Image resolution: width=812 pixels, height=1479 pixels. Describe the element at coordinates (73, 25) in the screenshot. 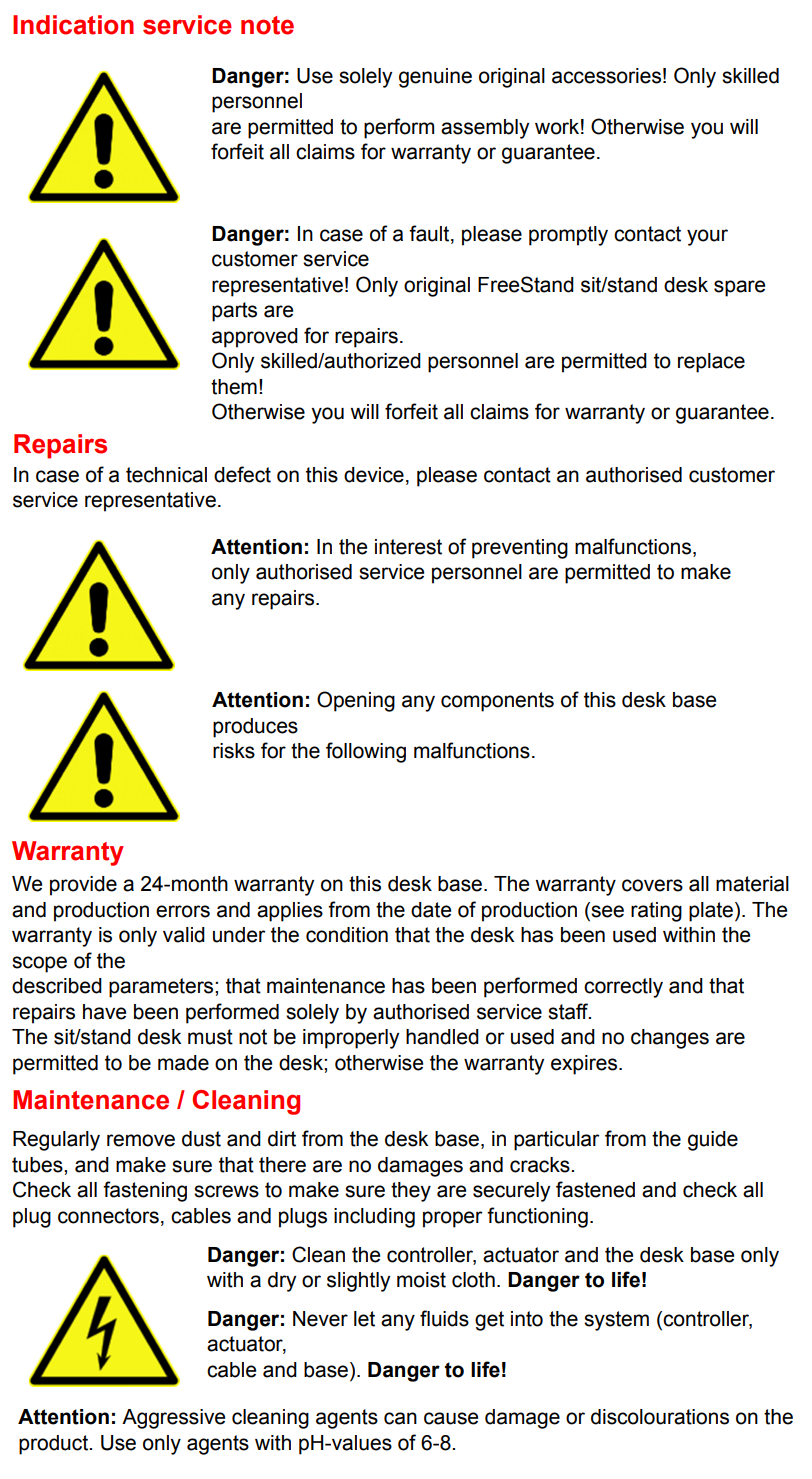

I see `Indication` at that location.
